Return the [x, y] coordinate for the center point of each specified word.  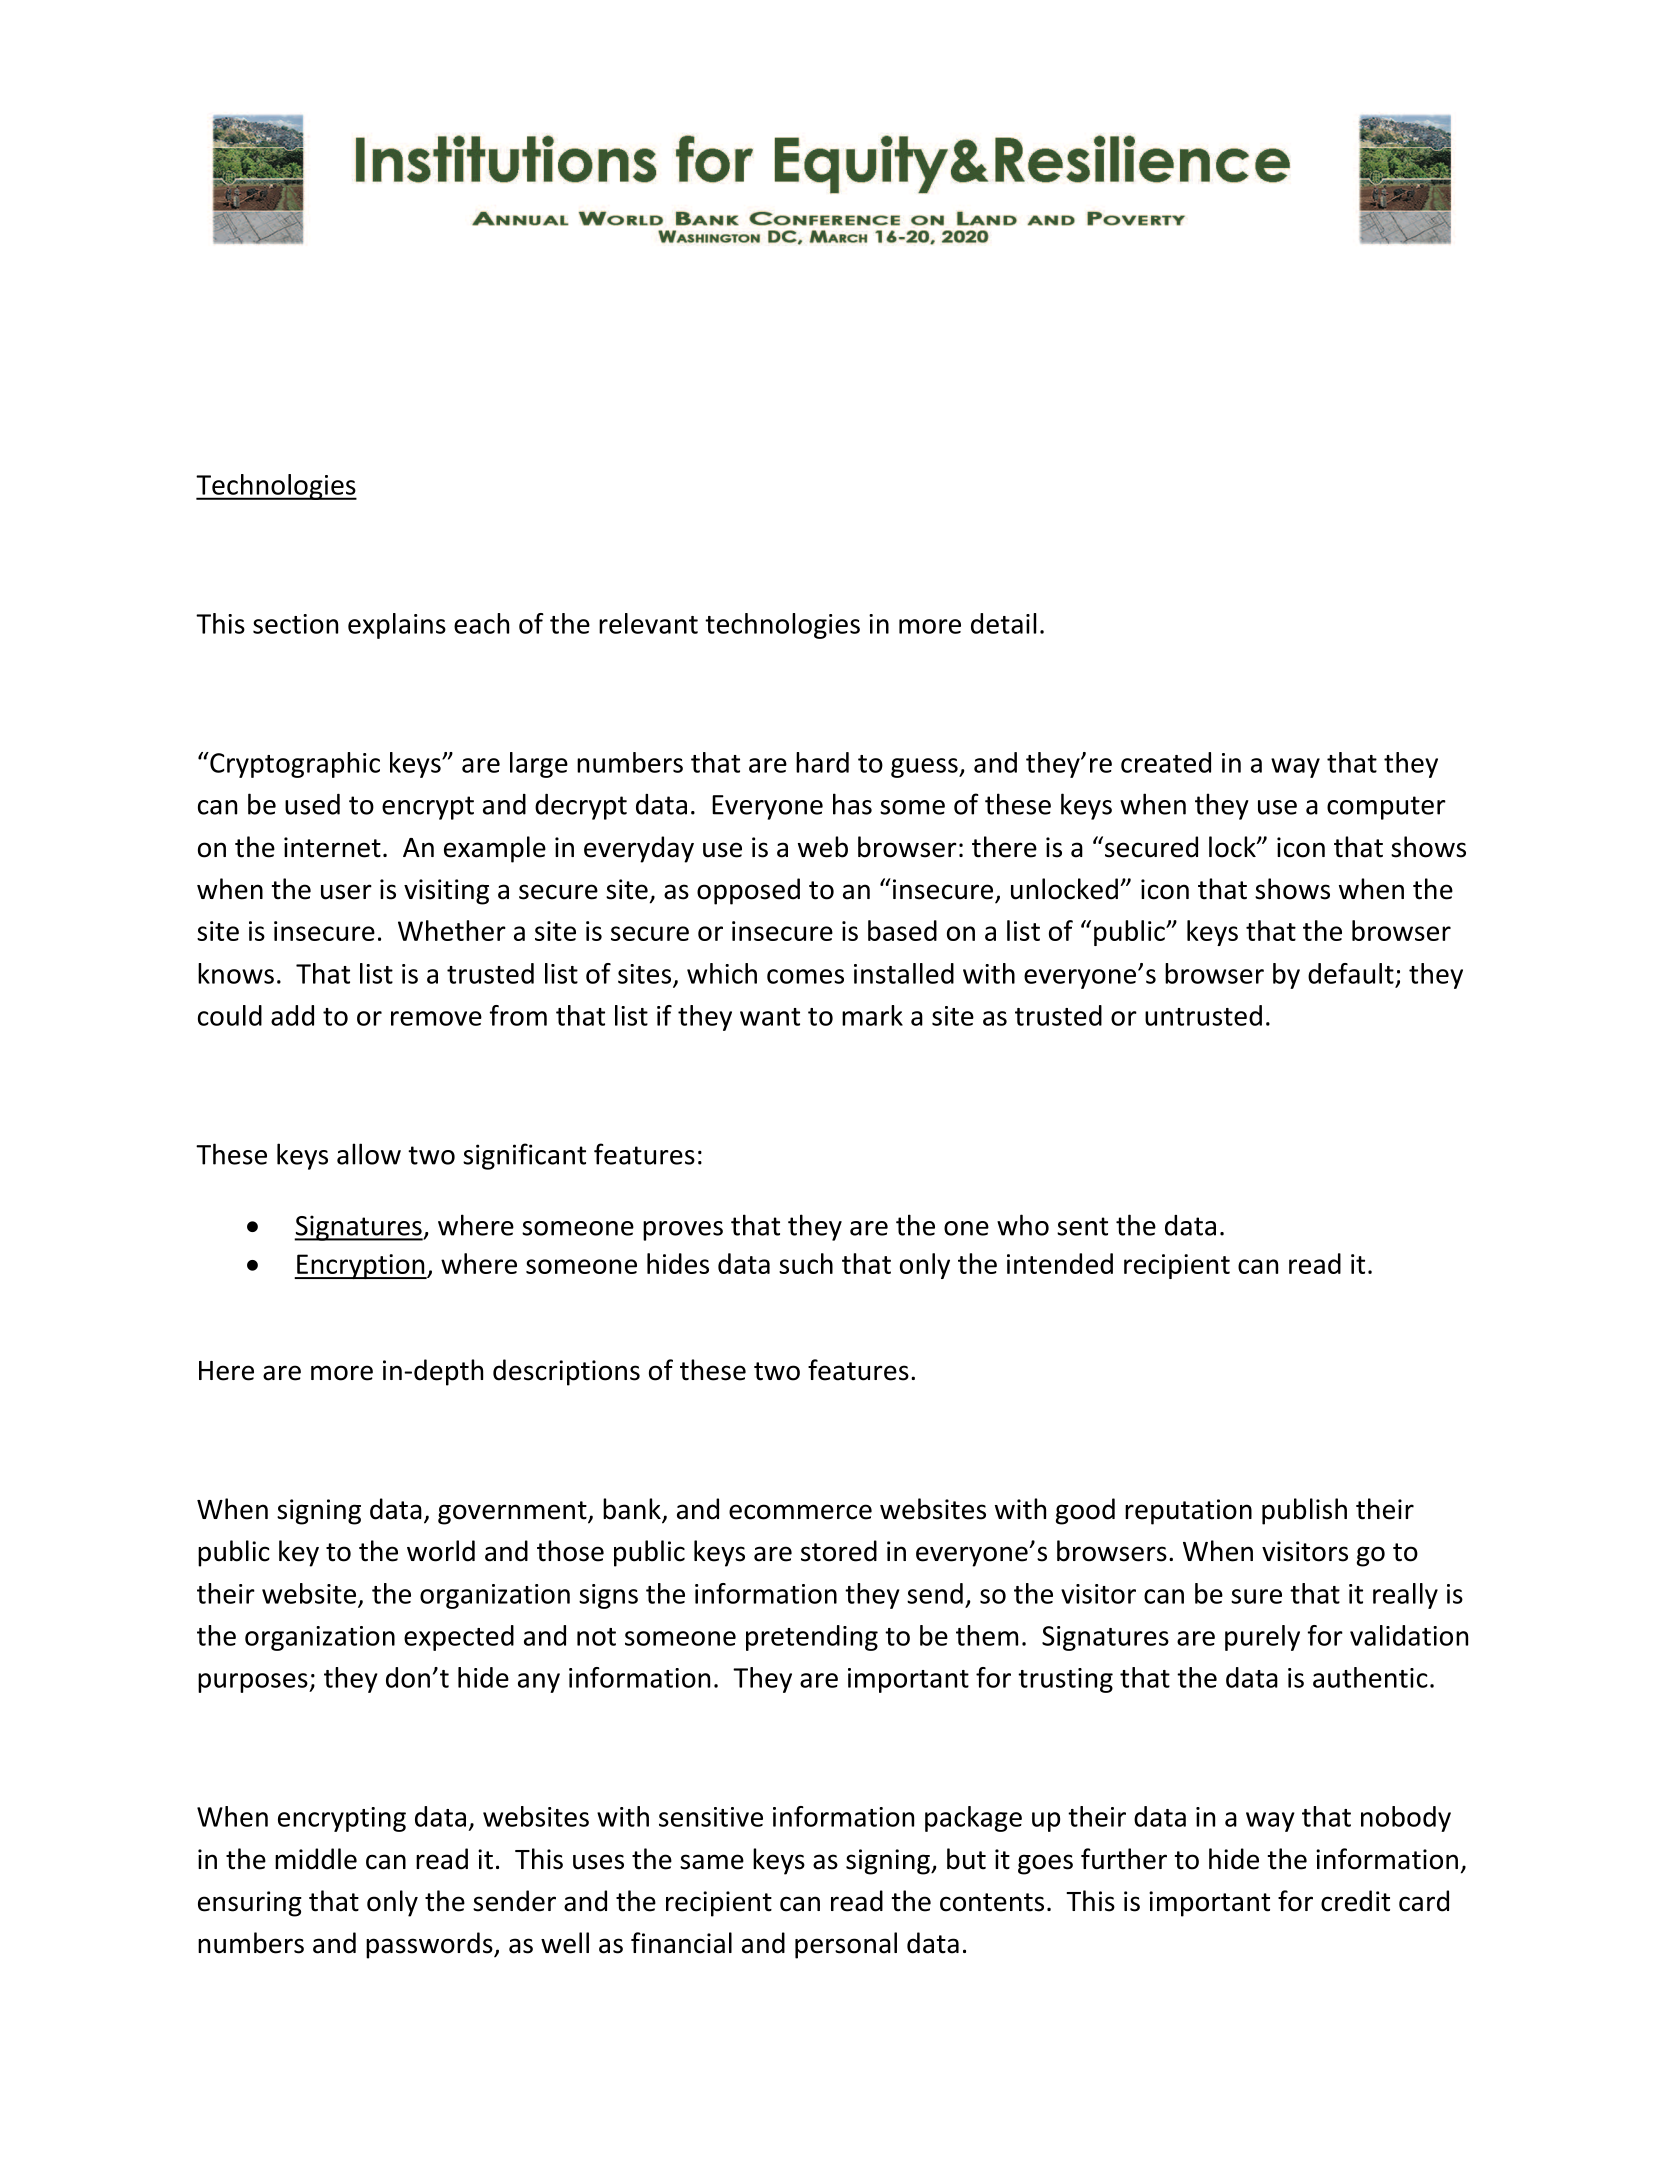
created [1166, 762]
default [1351, 973]
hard [822, 762]
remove [436, 1018]
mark [872, 1015]
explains [397, 626]
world [441, 1551]
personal [846, 1945]
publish [1304, 1511]
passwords [430, 1945]
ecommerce [800, 1512]
